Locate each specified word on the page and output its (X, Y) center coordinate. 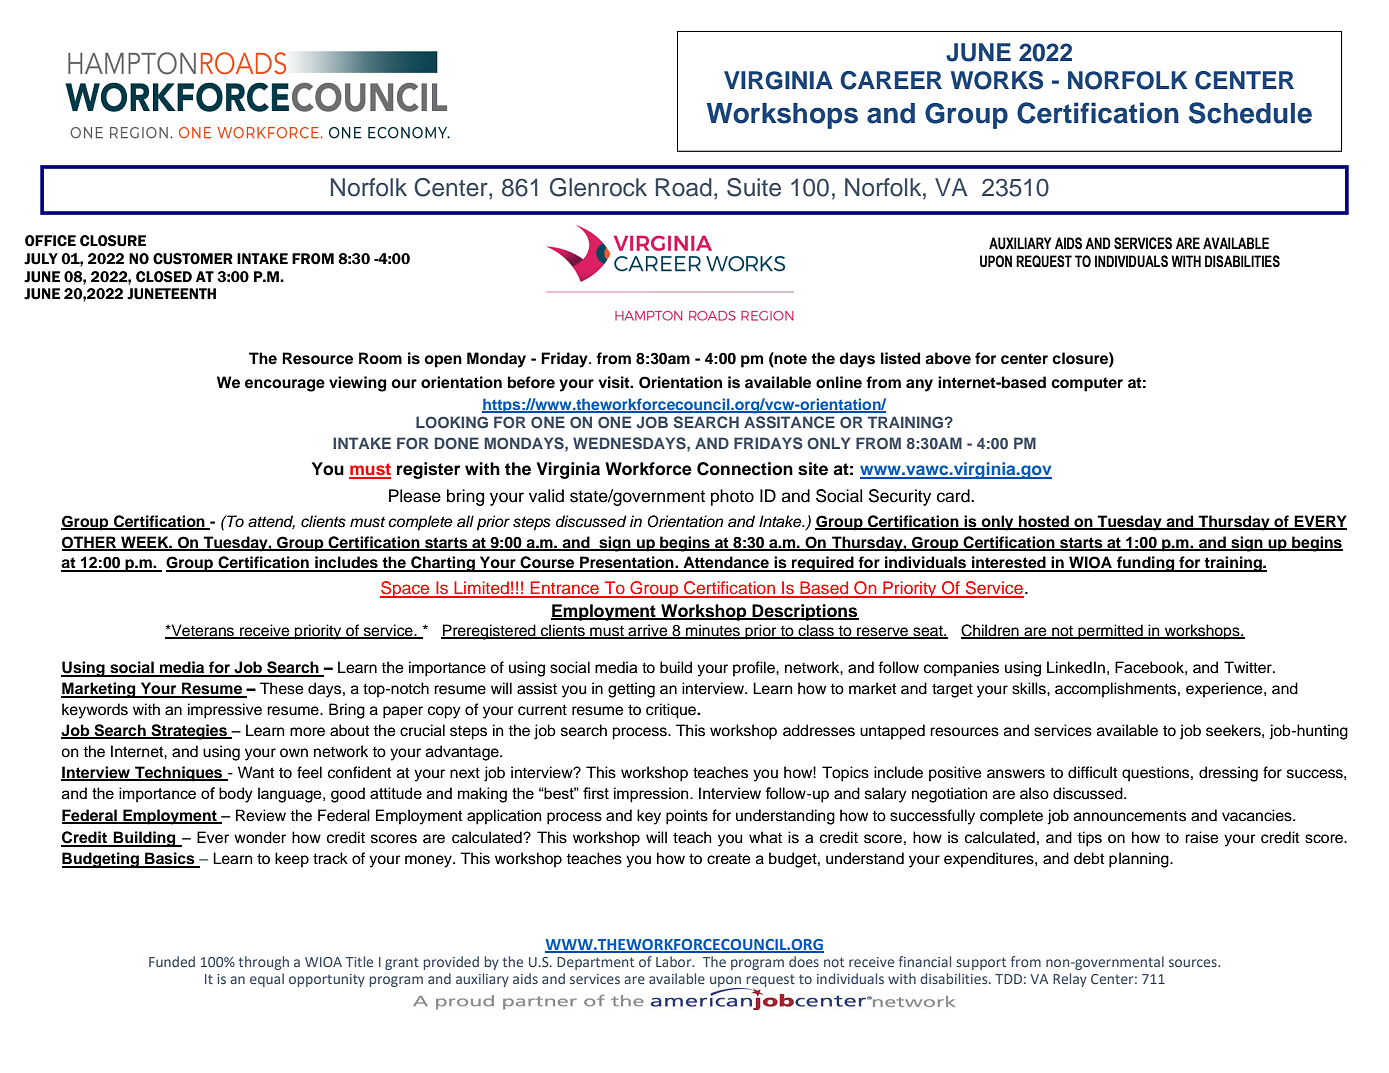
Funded (172, 961)
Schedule (1250, 113)
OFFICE (50, 241)
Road (684, 187)
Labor (675, 961)
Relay (1070, 980)
